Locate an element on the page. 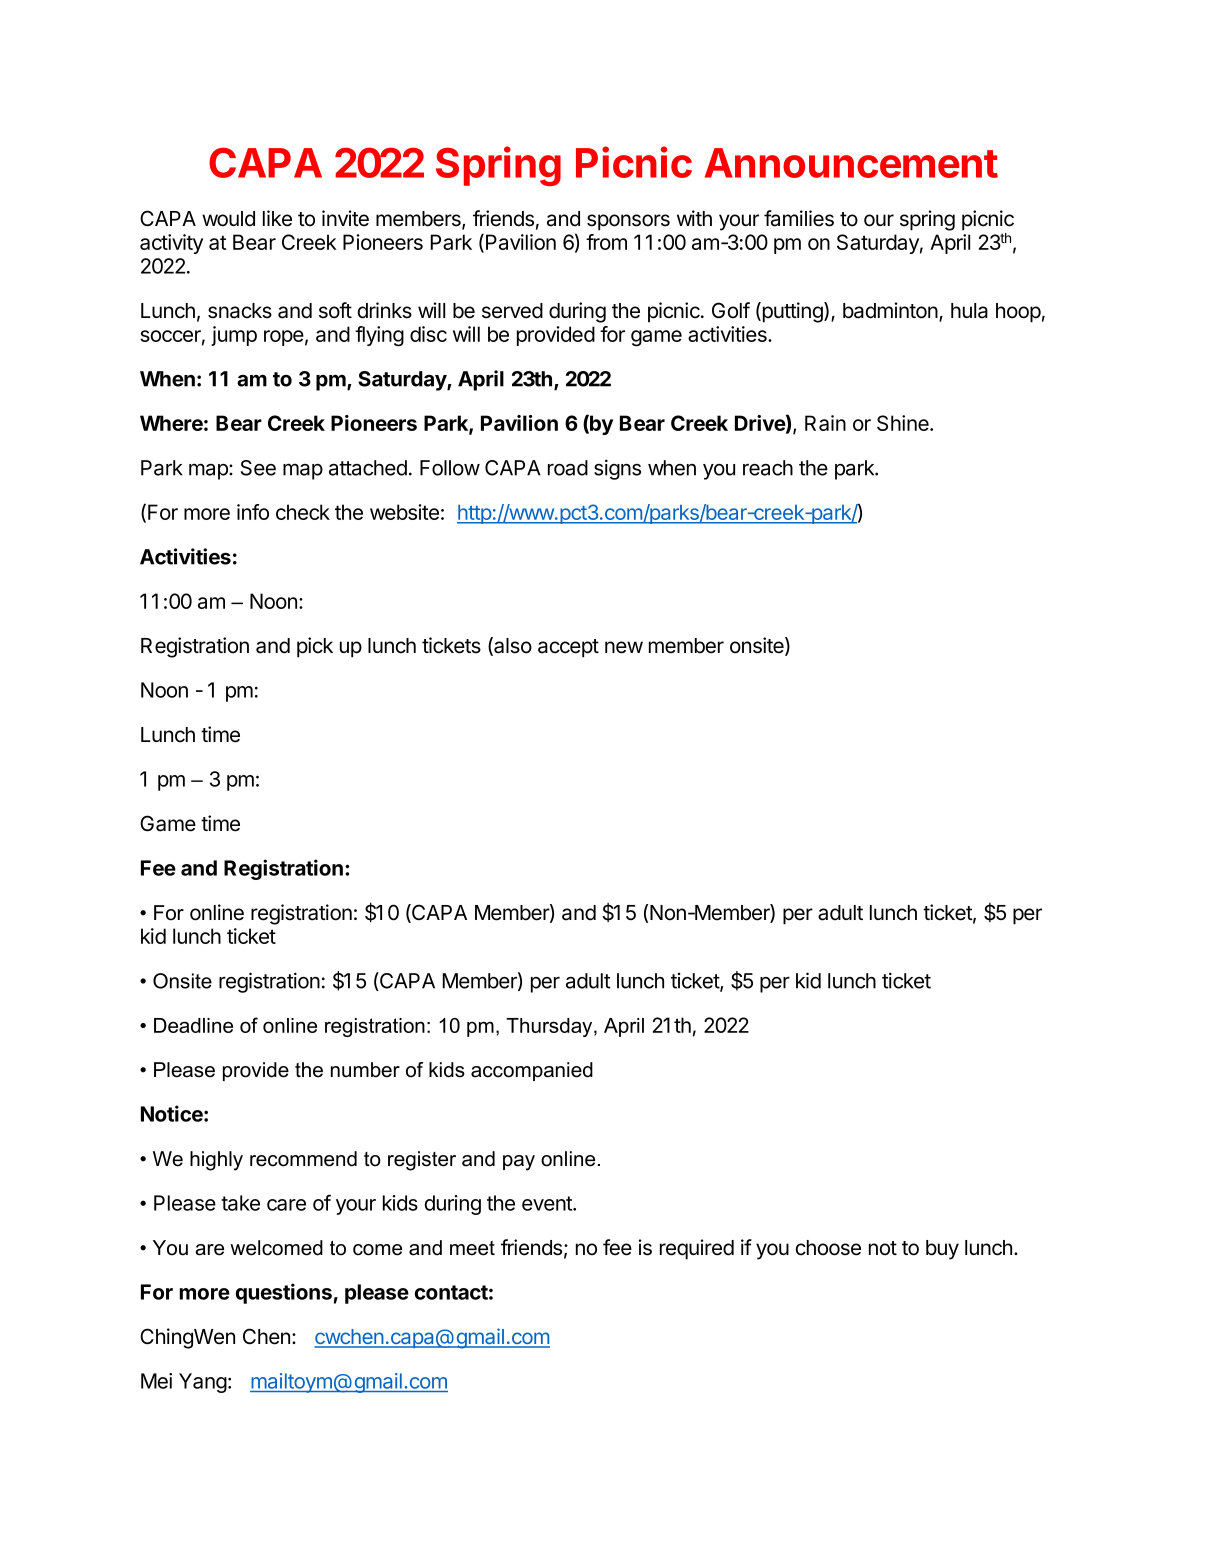  info is located at coordinates (253, 512).
